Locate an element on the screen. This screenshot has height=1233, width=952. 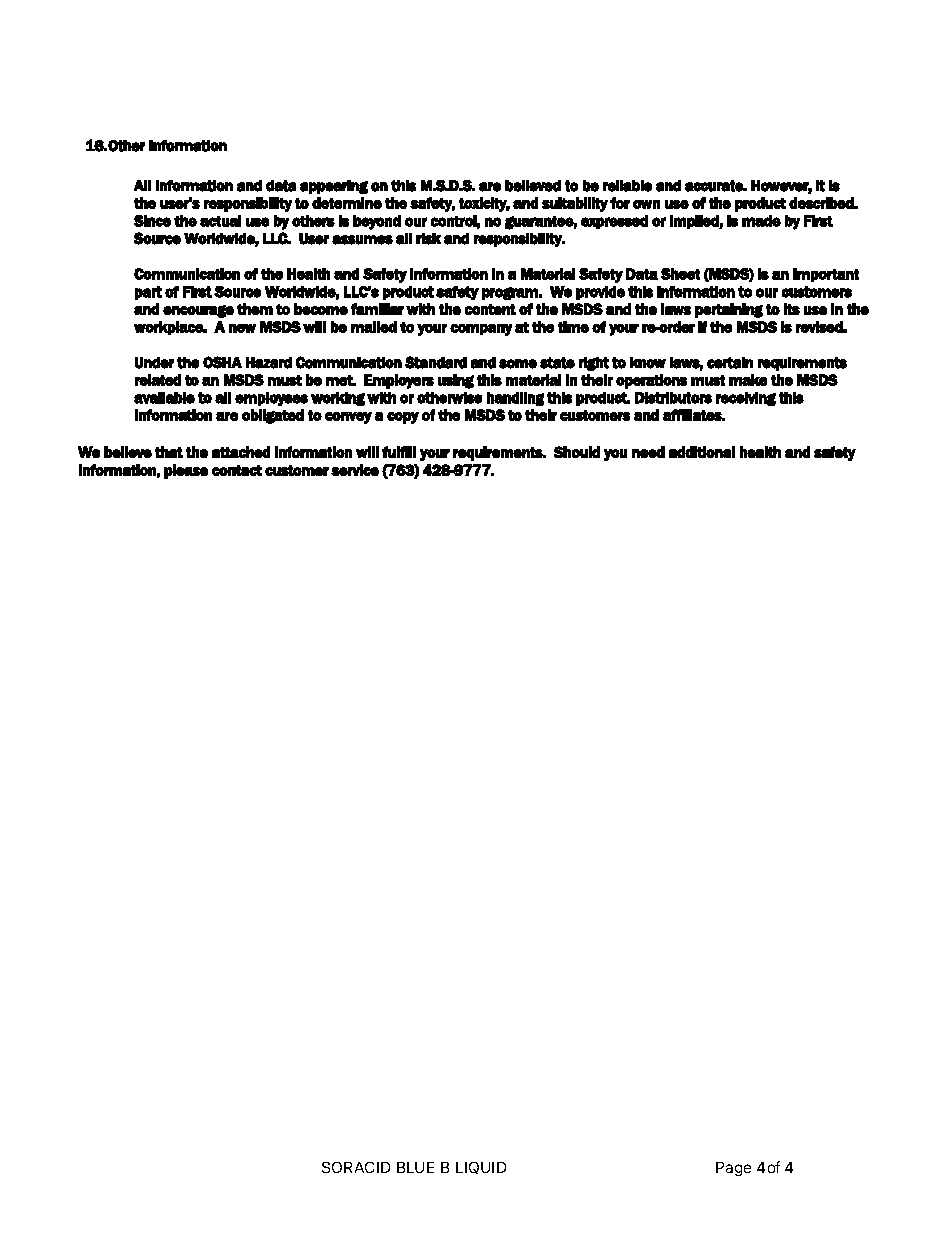
additional is located at coordinates (702, 452).
